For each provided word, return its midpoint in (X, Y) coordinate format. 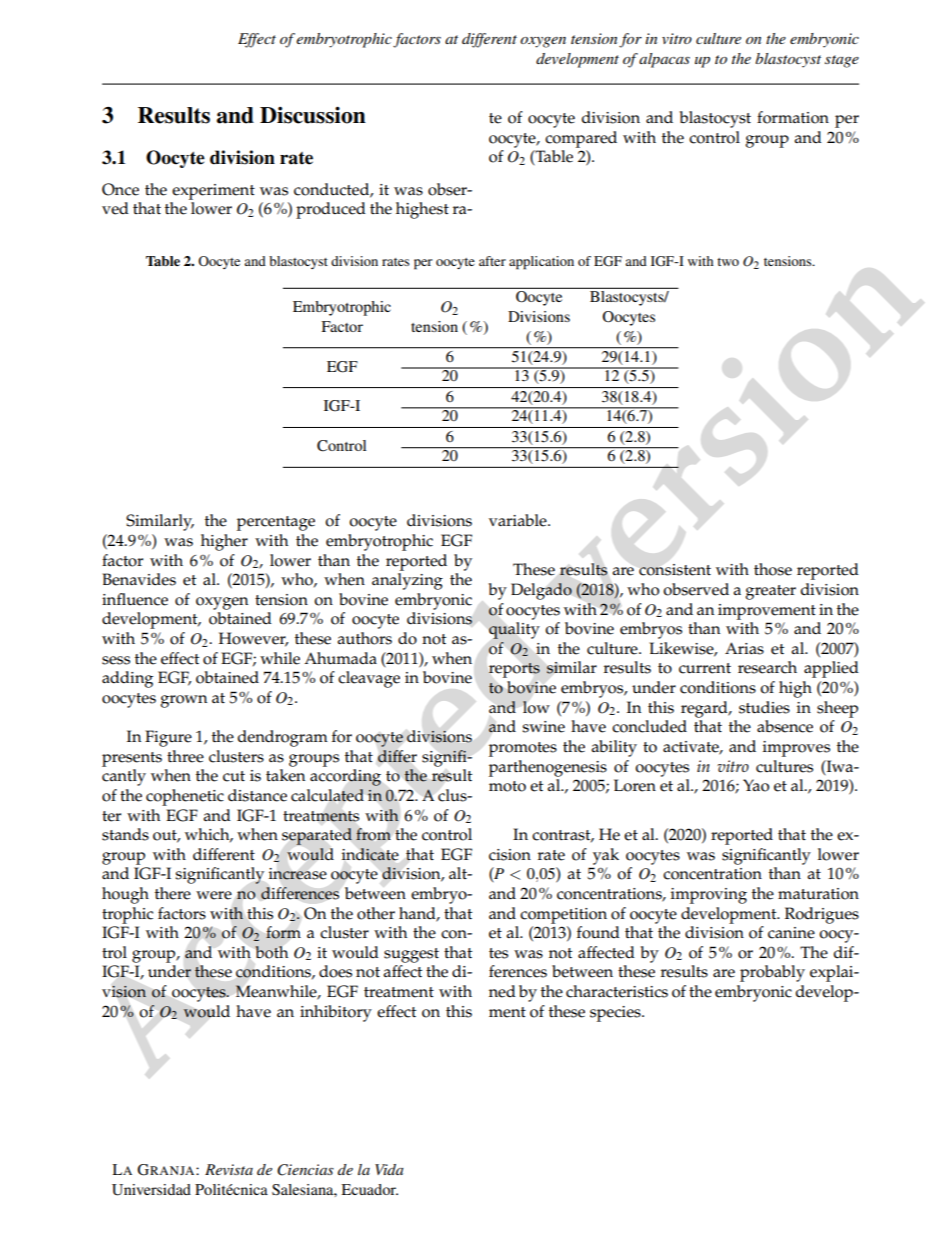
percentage (276, 523)
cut (234, 776)
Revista (229, 1169)
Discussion (313, 115)
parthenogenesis (548, 768)
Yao (756, 785)
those (773, 569)
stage (842, 61)
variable (519, 520)
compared (581, 139)
